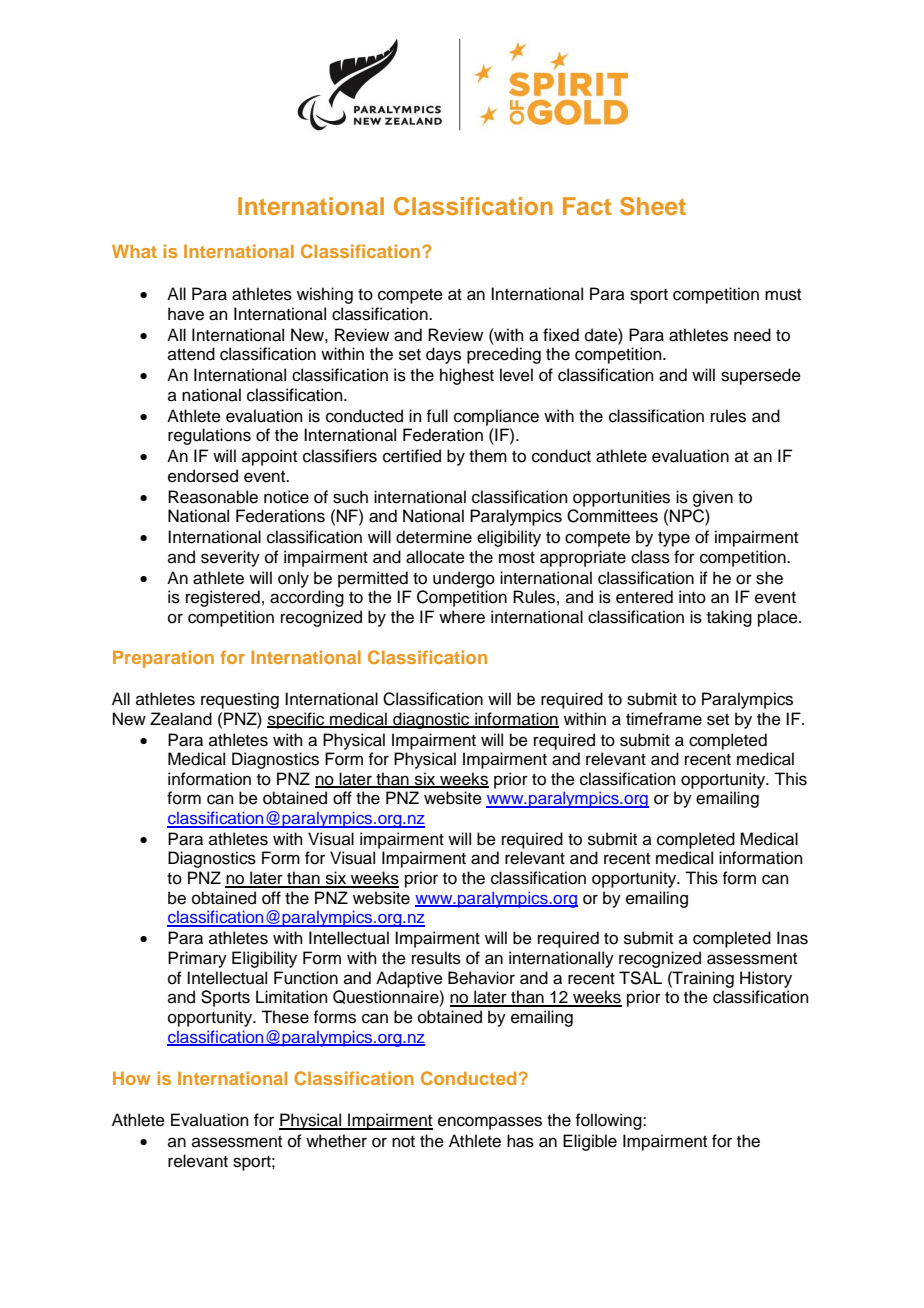 The width and height of the image is (924, 1308). Describe the element at coordinates (653, 206) in the image. I see `Sheet` at that location.
